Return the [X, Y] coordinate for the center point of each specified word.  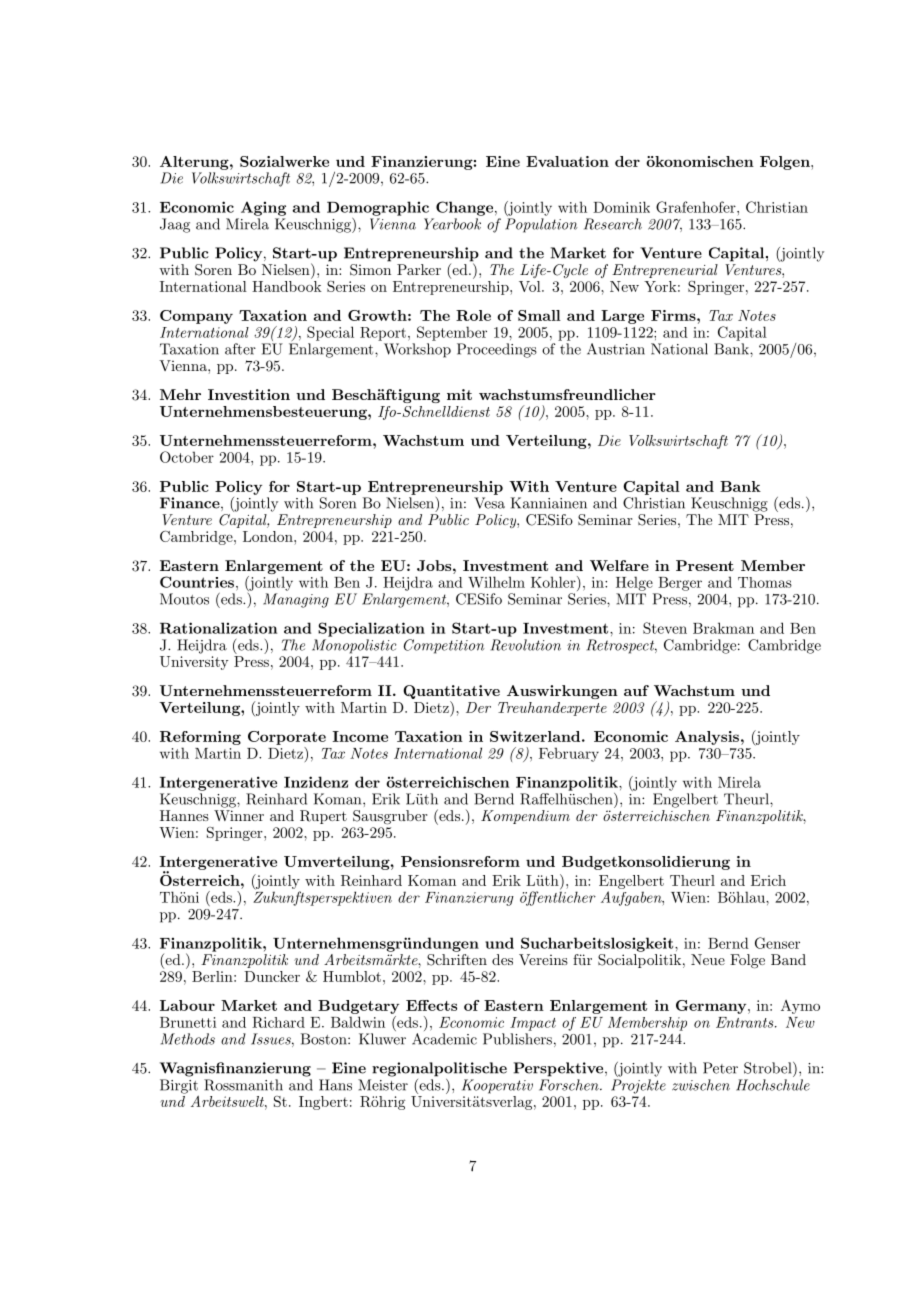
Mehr [180, 394]
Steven [665, 628]
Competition [444, 646]
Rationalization [218, 628]
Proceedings [497, 350]
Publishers [517, 1039]
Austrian [616, 349]
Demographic [378, 208]
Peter [720, 1068]
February [569, 754]
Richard [278, 1022]
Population [541, 225]
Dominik [621, 207]
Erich [768, 880]
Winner [239, 815]
